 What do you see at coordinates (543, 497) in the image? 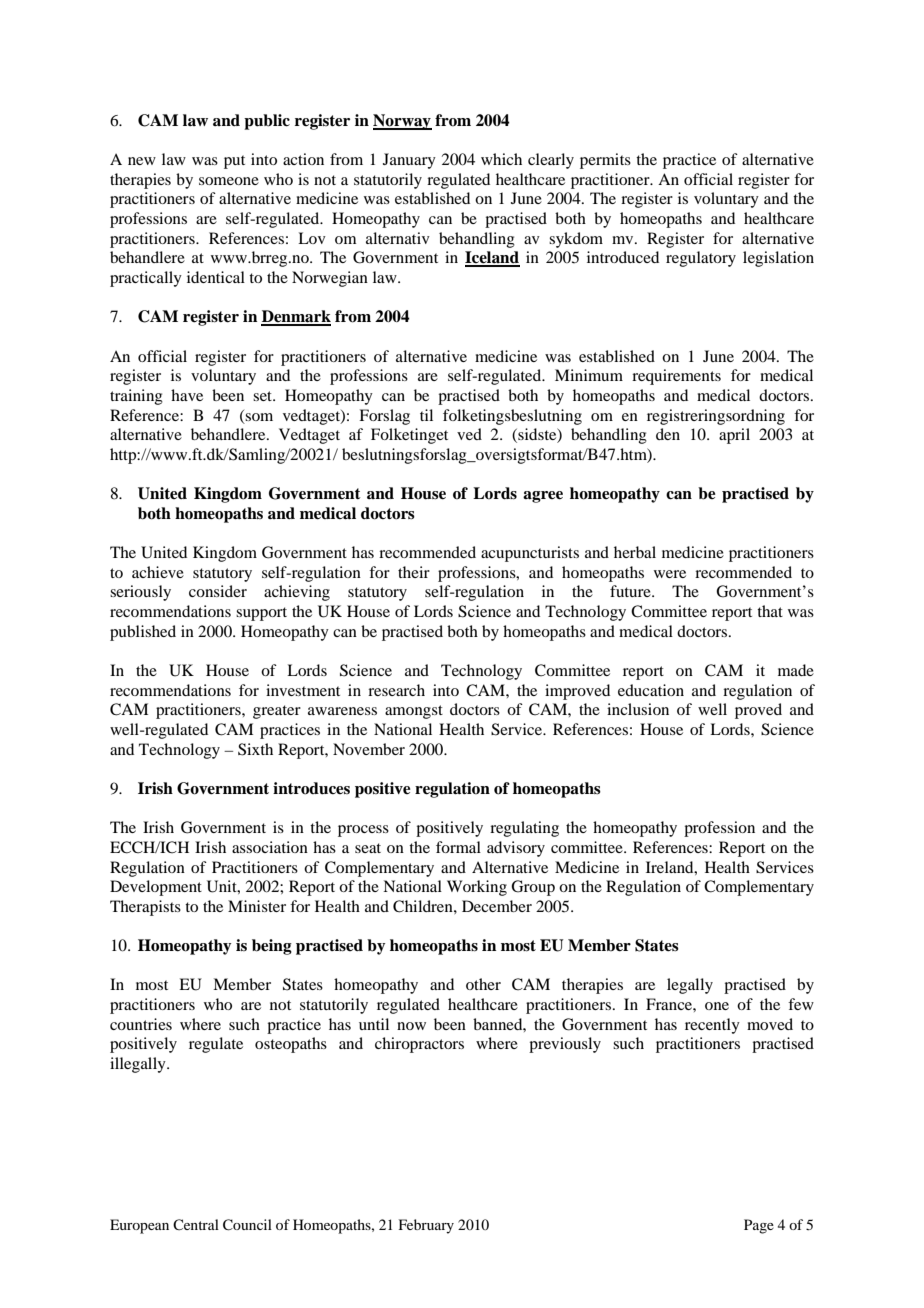
I see `agree` at bounding box center [543, 497].
